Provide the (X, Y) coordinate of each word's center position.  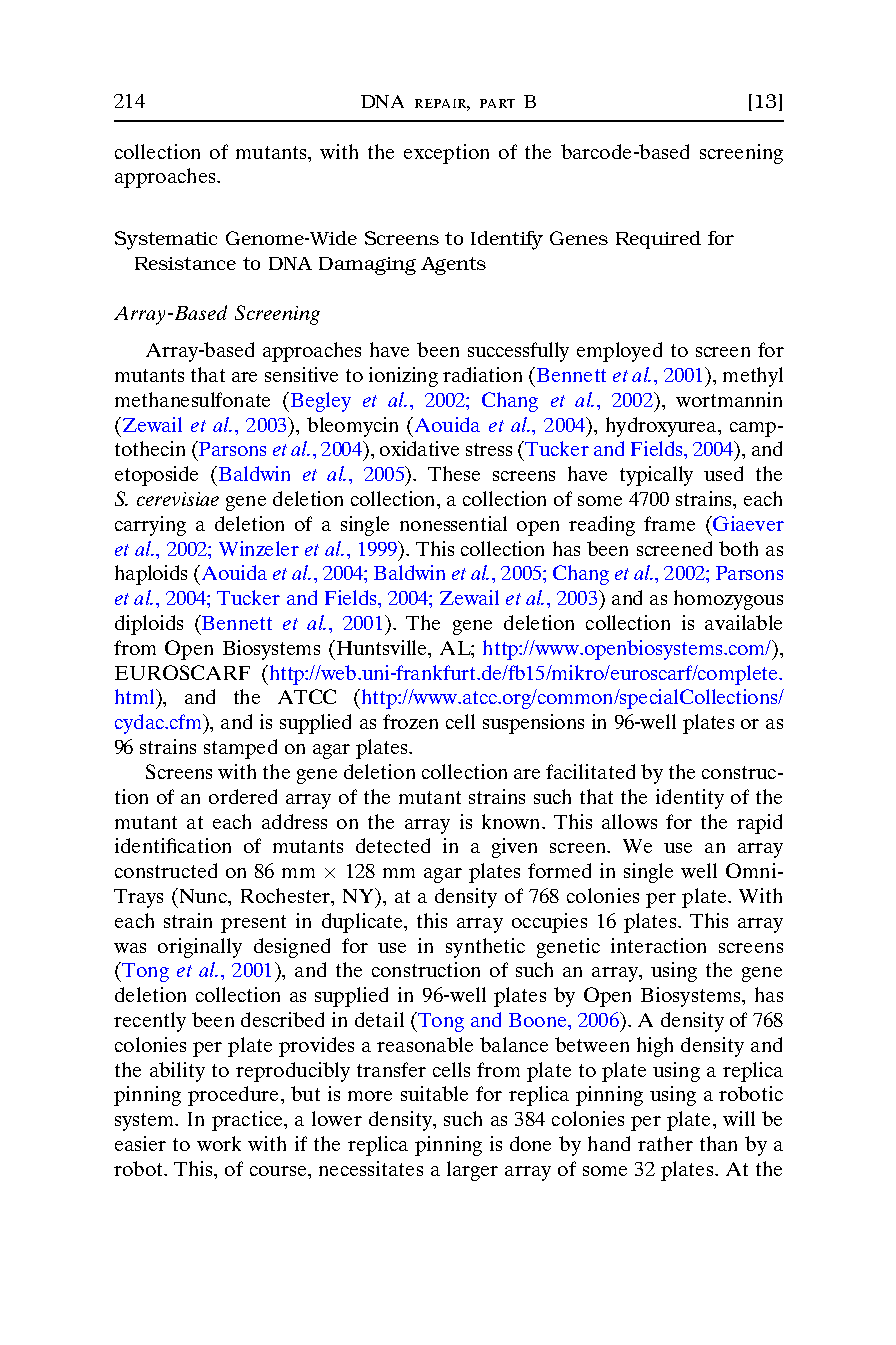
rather (665, 1143)
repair (441, 103)
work (219, 1143)
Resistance (185, 263)
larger (472, 1171)
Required (658, 240)
